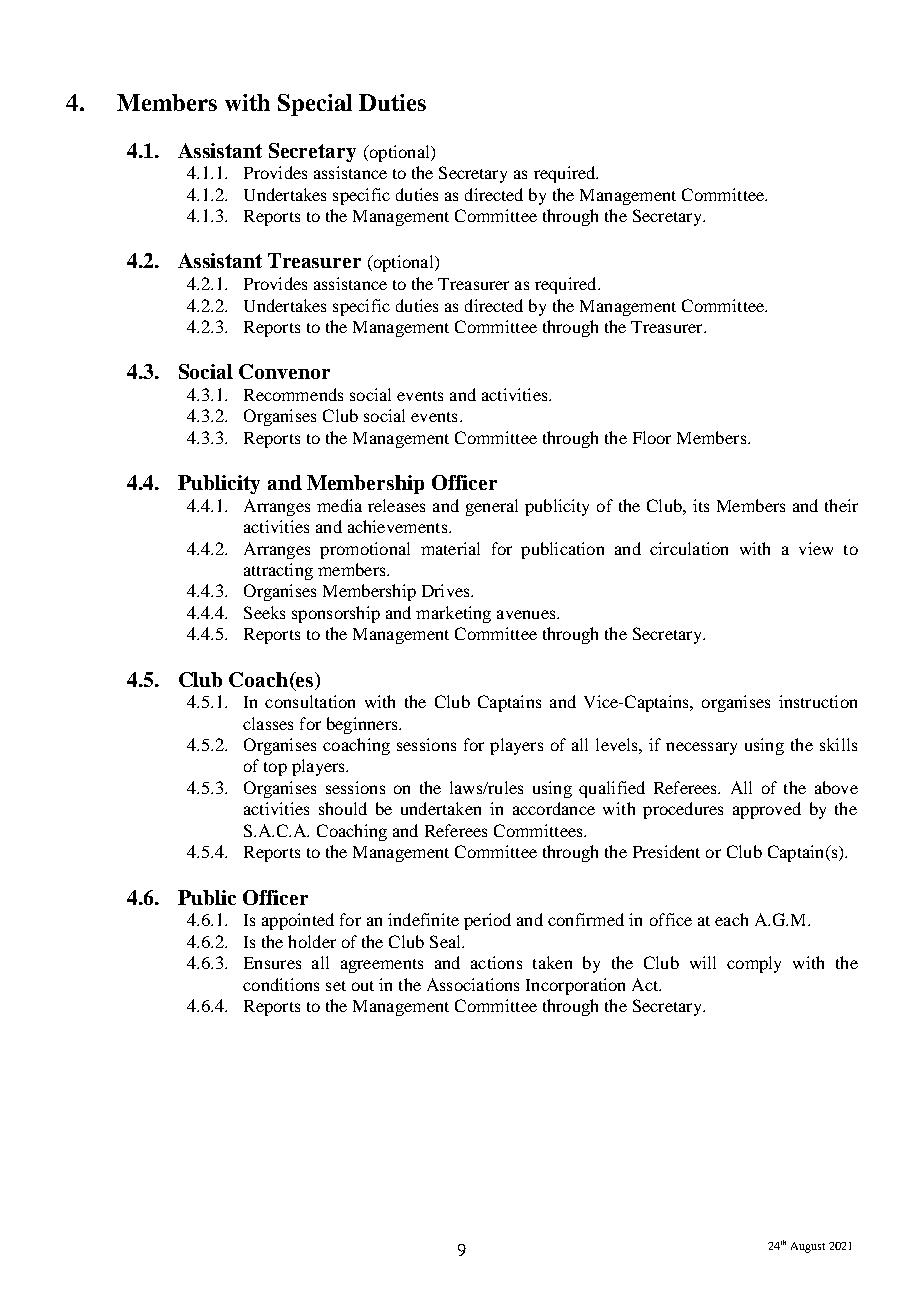  I want to click on Incorporation, so click(575, 986).
